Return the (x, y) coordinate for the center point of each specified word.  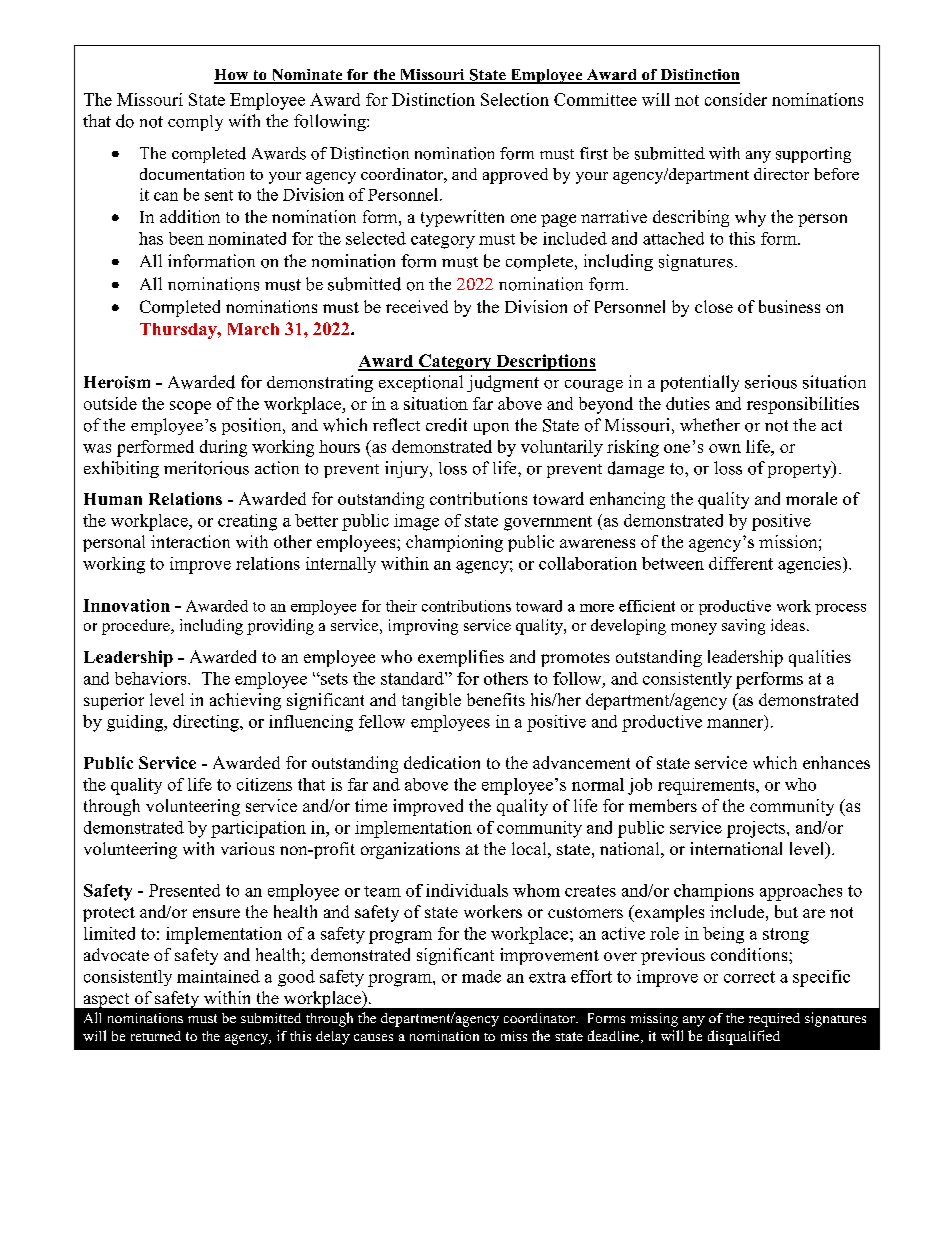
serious (771, 382)
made (481, 976)
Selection (515, 99)
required (774, 1020)
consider (736, 99)
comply (195, 123)
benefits (496, 699)
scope (190, 407)
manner (736, 723)
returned (156, 1036)
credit (446, 425)
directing (207, 723)
